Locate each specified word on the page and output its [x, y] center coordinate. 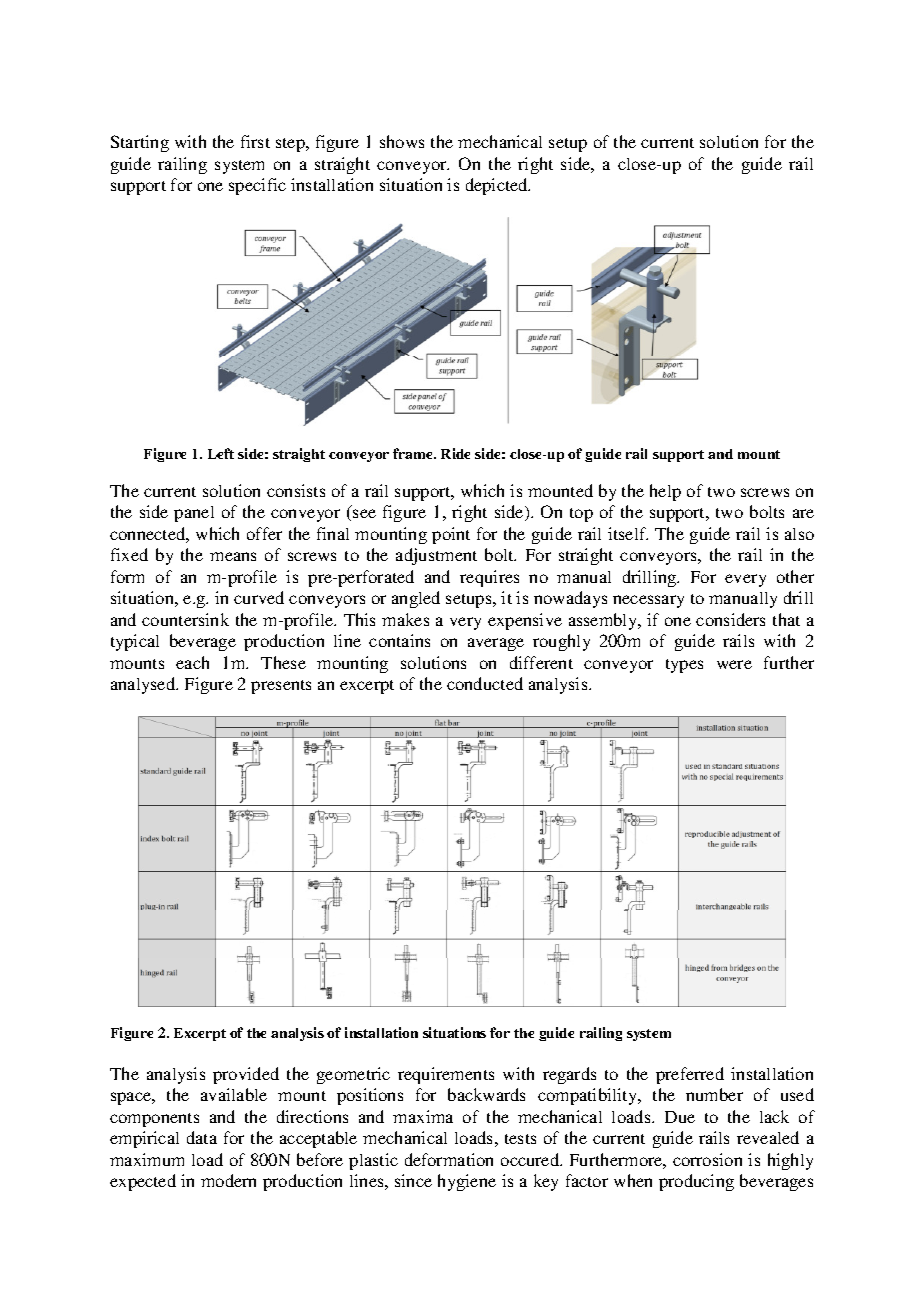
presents [281, 687]
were [734, 664]
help [665, 492]
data [202, 1137]
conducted [485, 683]
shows [402, 141]
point [451, 535]
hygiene [467, 1182]
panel [194, 514]
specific [257, 186]
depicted [498, 186]
